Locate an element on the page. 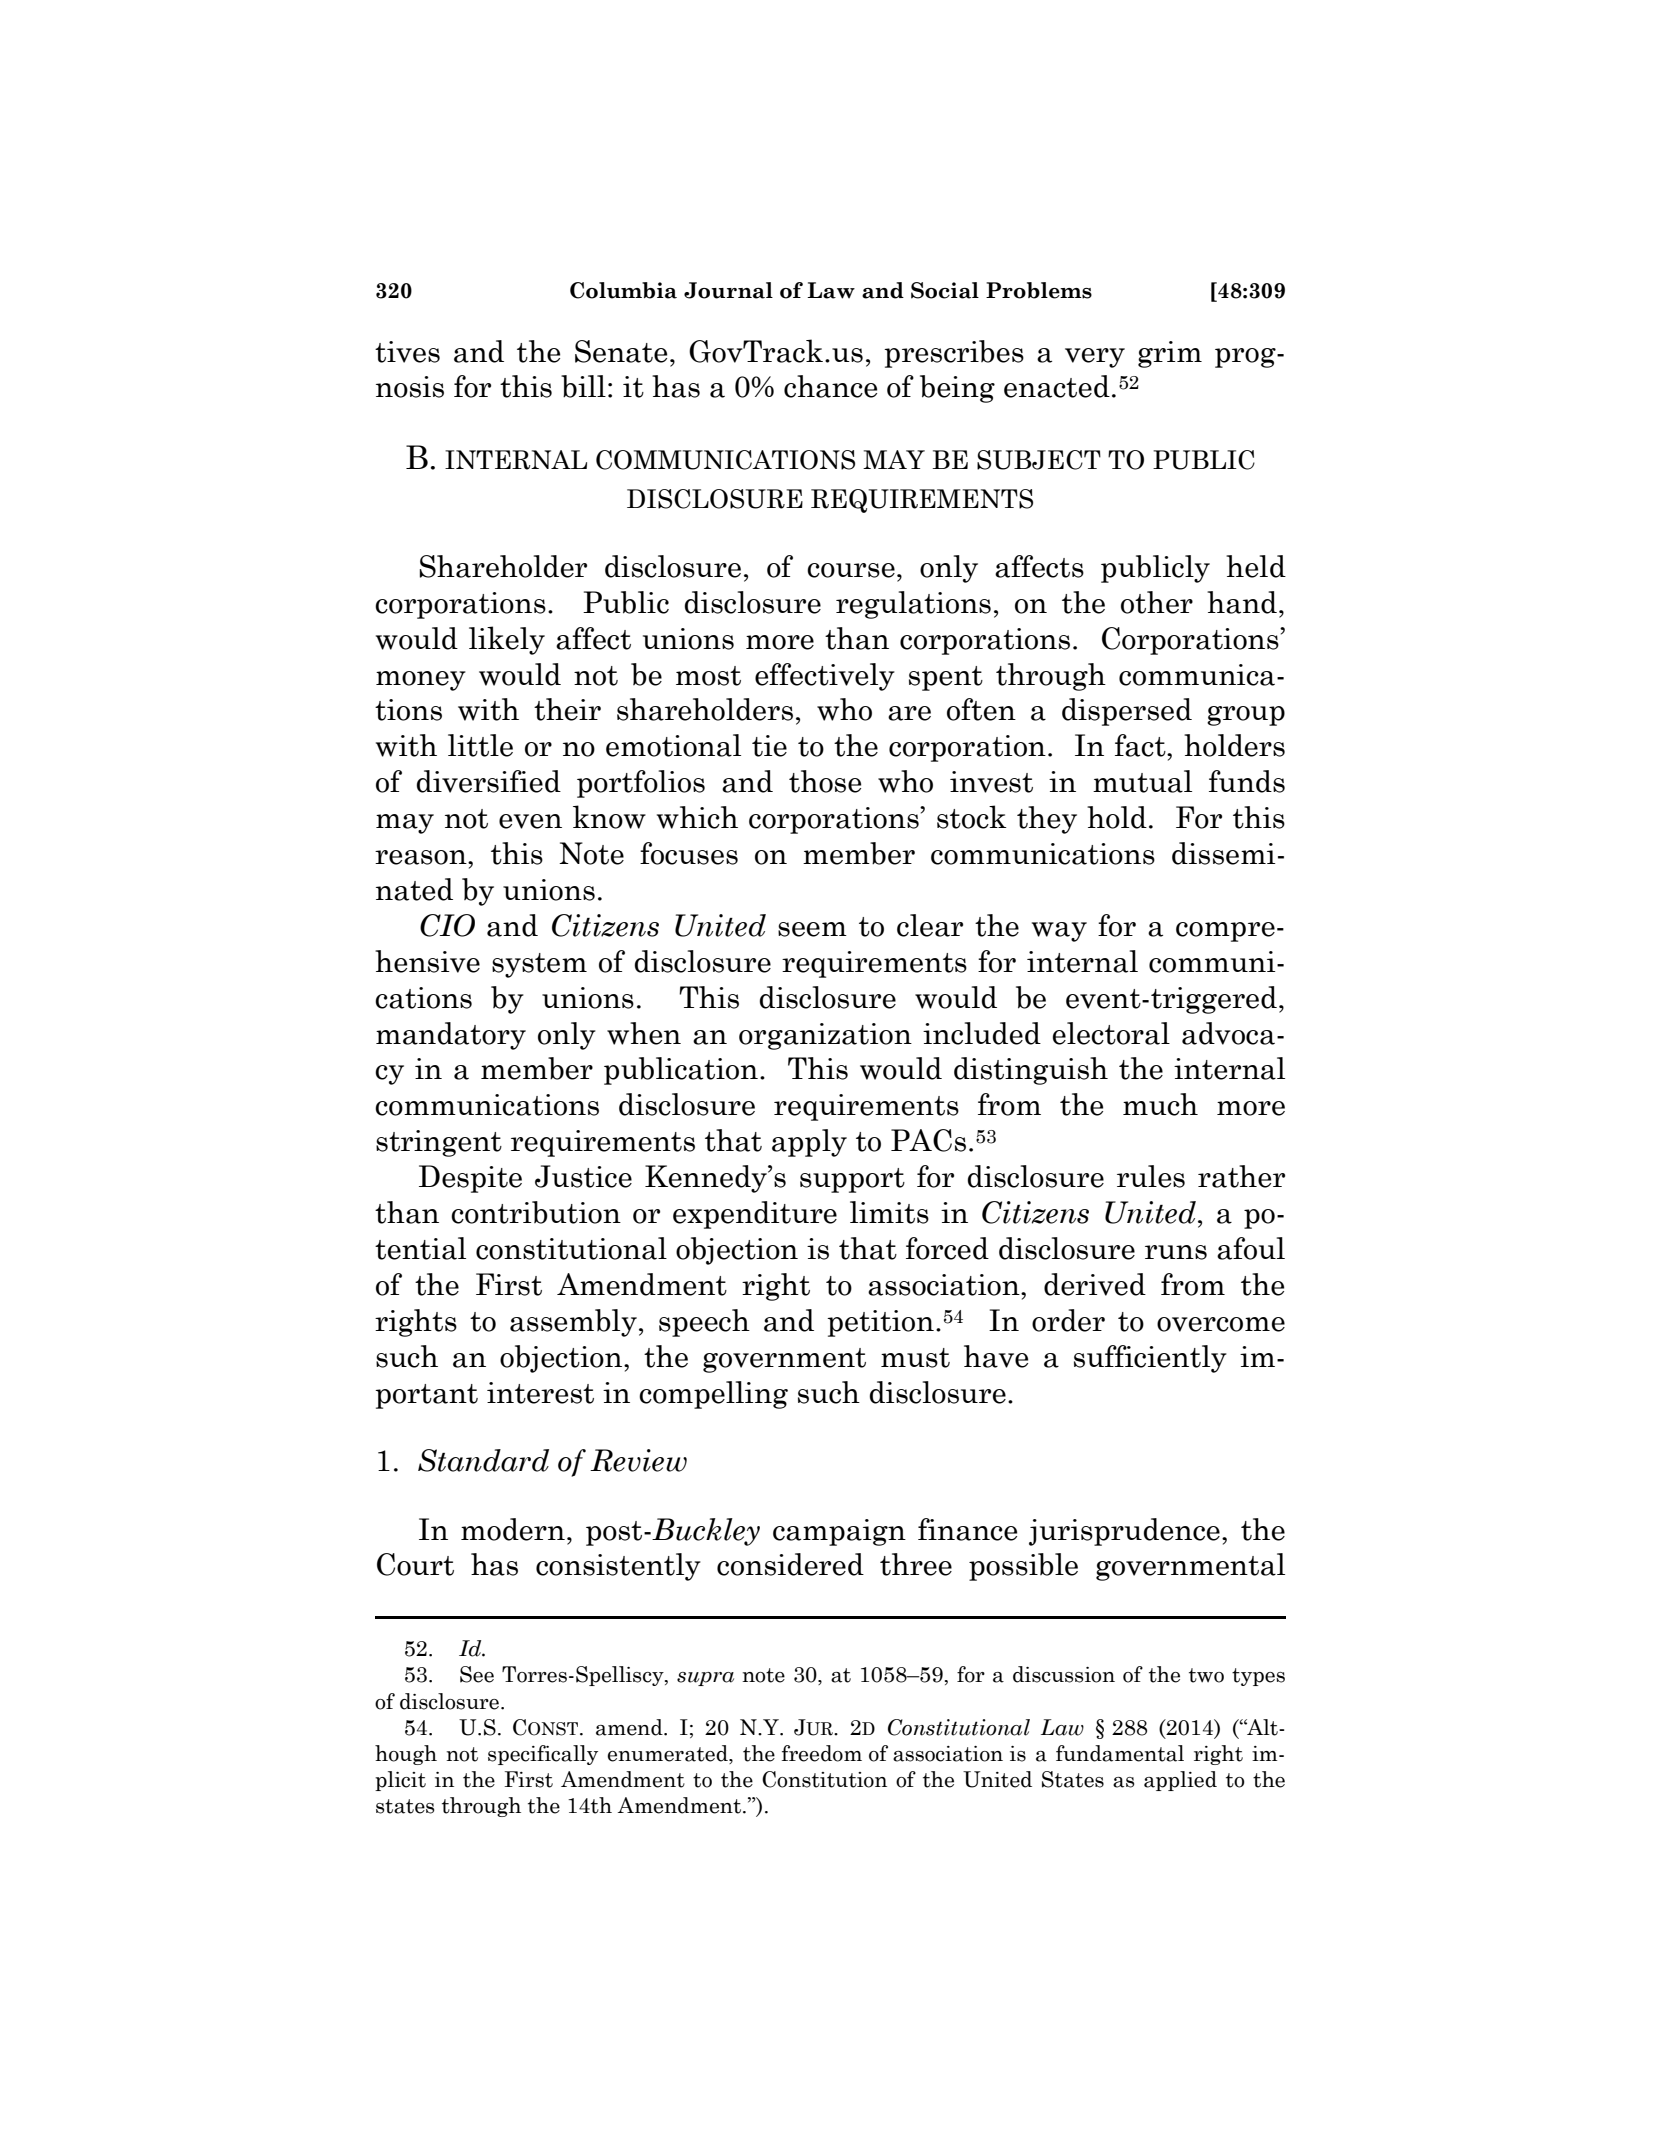  dispersed is located at coordinates (1127, 712).
